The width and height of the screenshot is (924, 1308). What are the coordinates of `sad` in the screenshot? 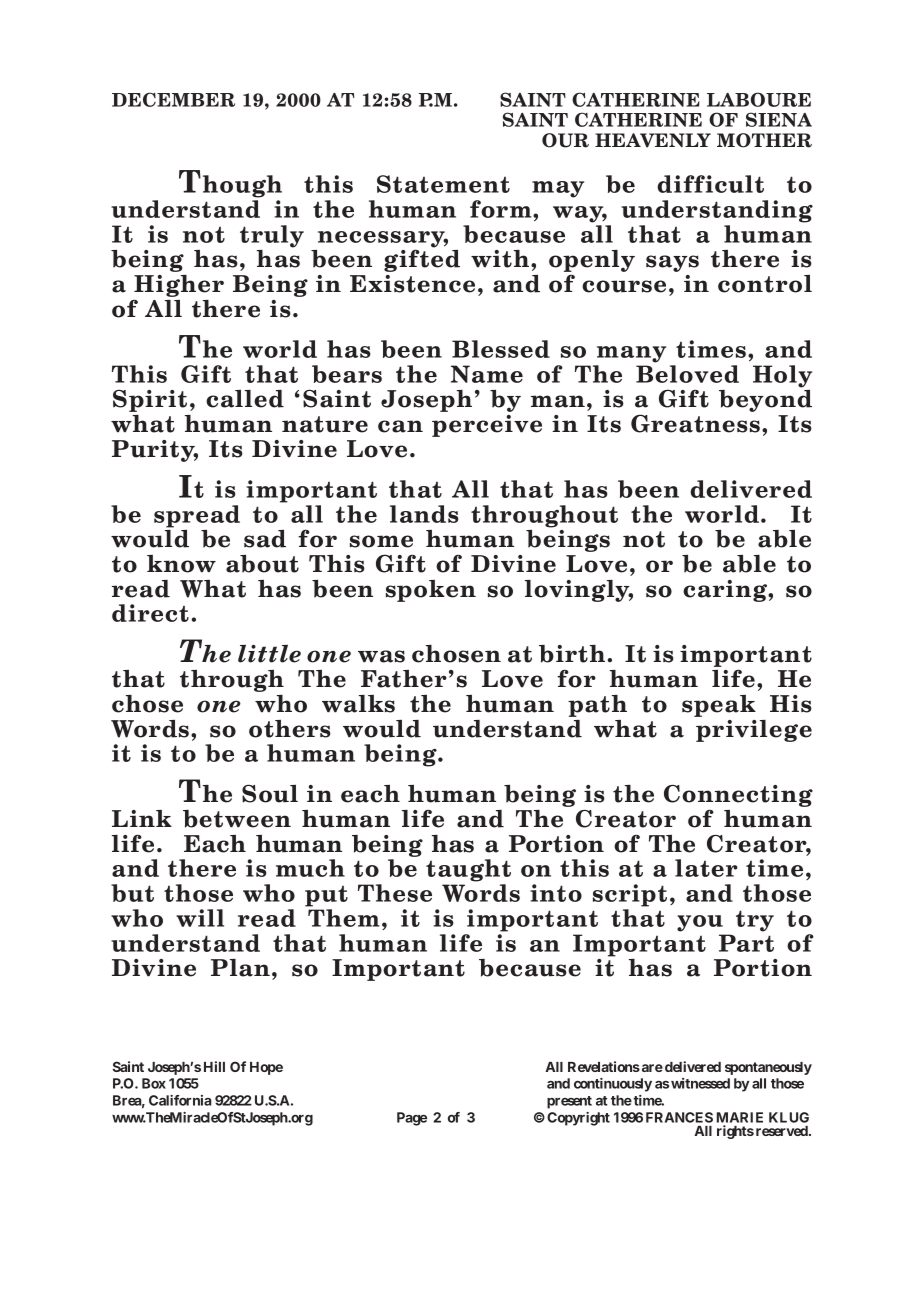 It's located at (265, 539).
